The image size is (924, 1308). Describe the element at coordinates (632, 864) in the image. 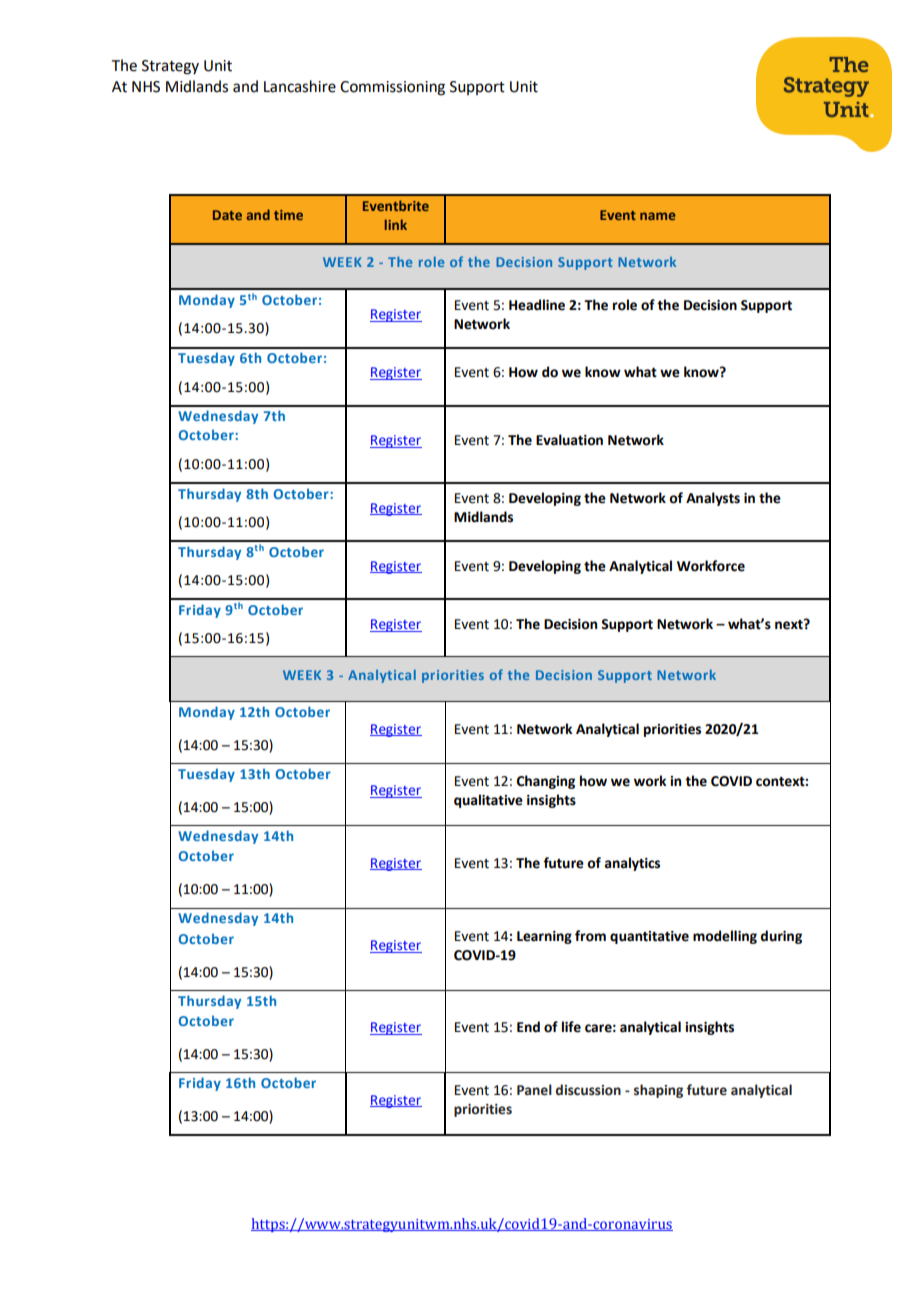

I see `analytics` at that location.
